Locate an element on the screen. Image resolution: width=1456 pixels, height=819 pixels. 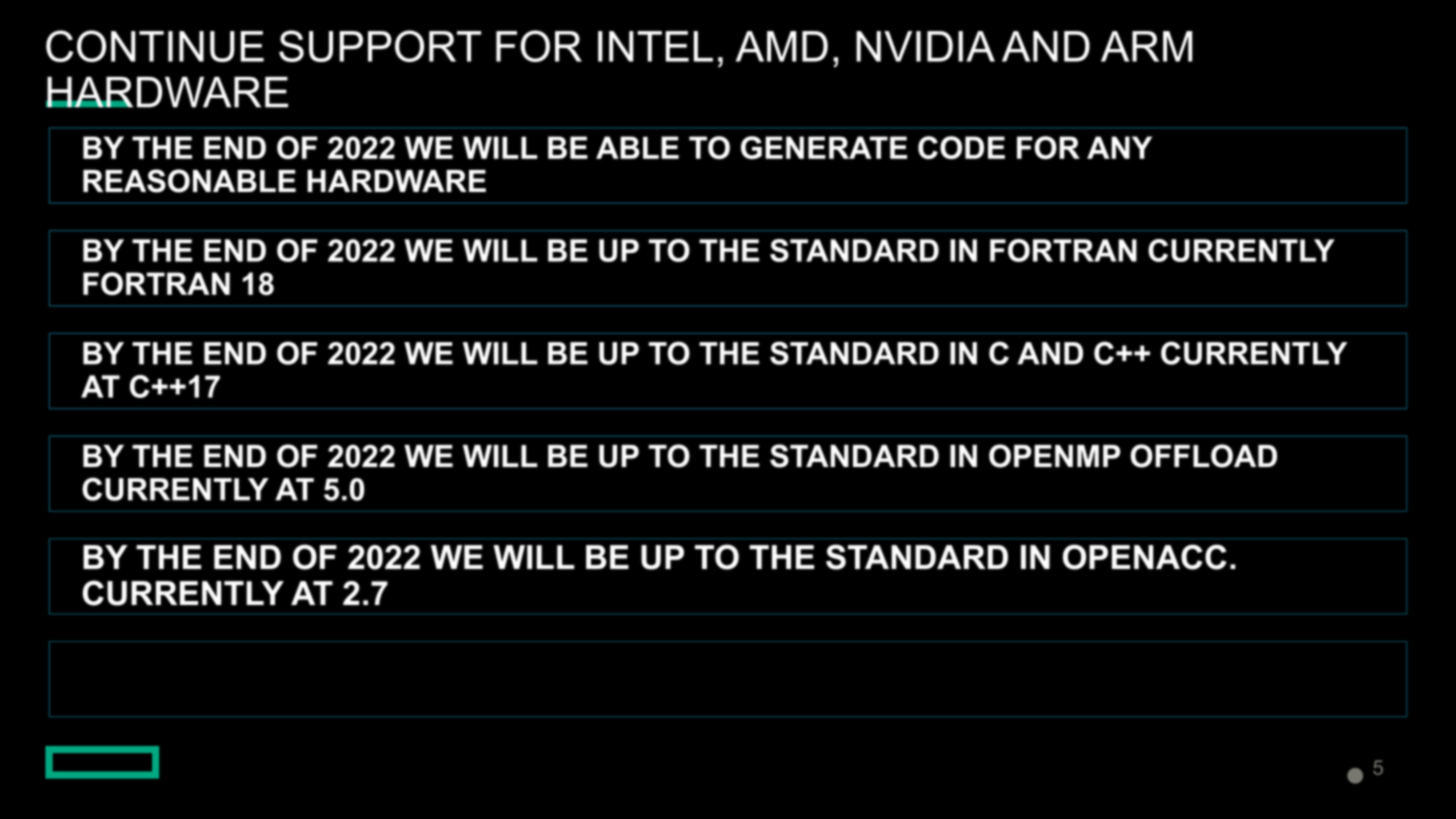
CODE is located at coordinates (961, 147).
